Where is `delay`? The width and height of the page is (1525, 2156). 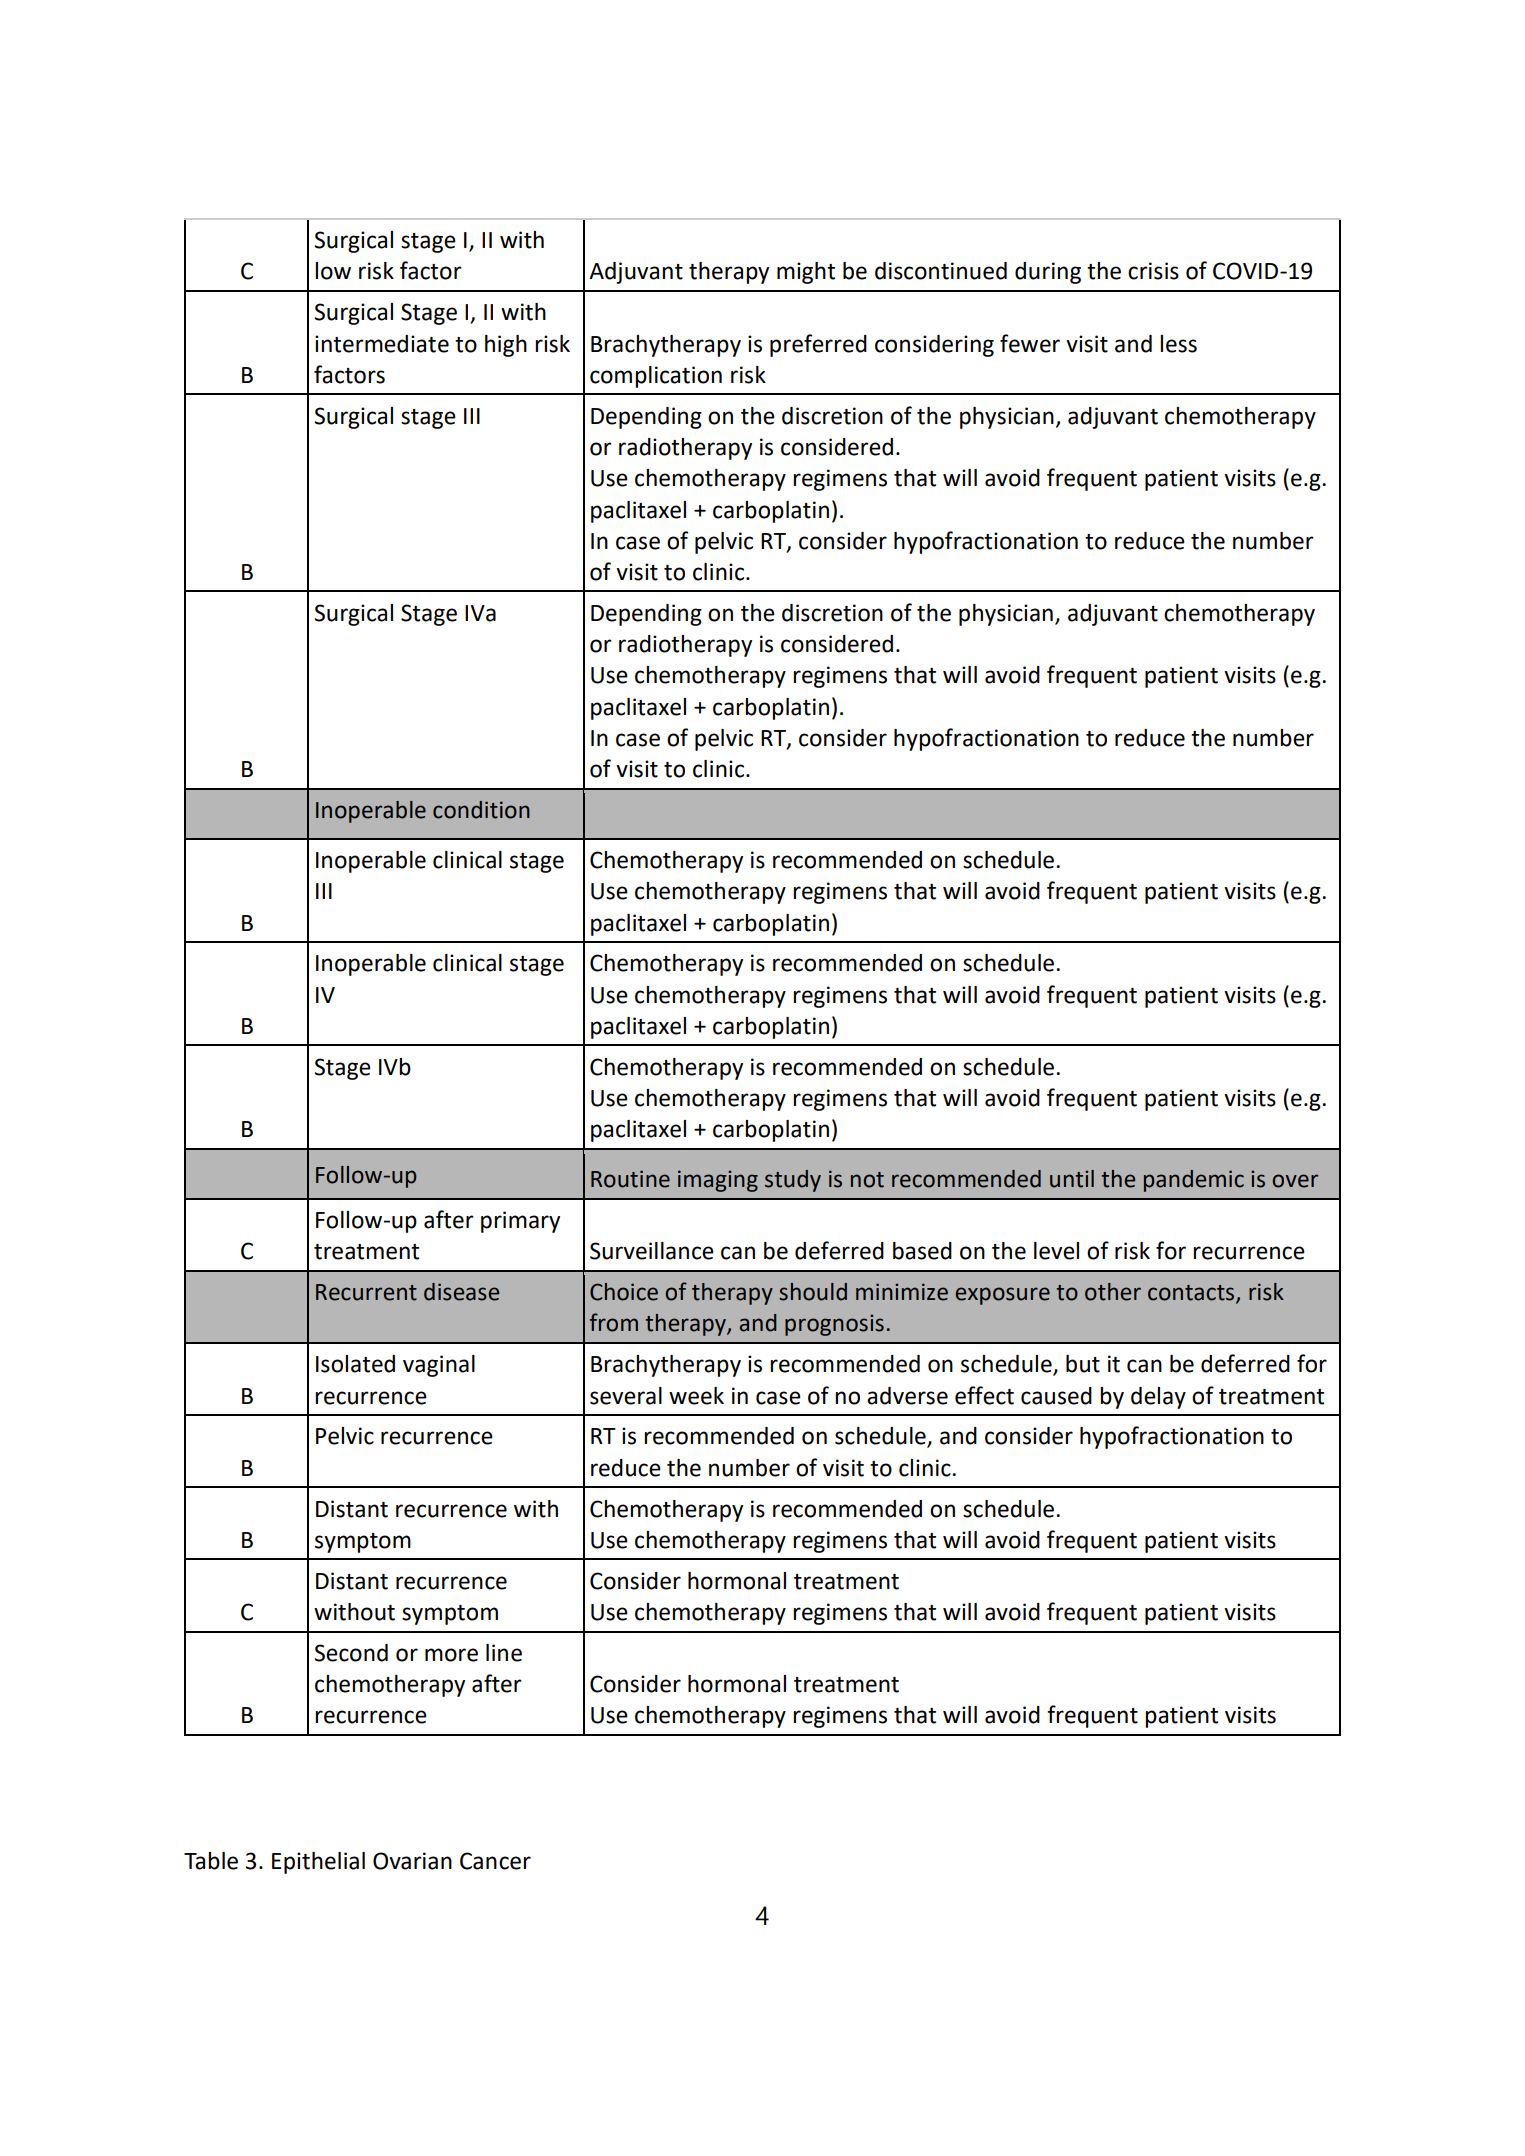
delay is located at coordinates (1158, 1398).
